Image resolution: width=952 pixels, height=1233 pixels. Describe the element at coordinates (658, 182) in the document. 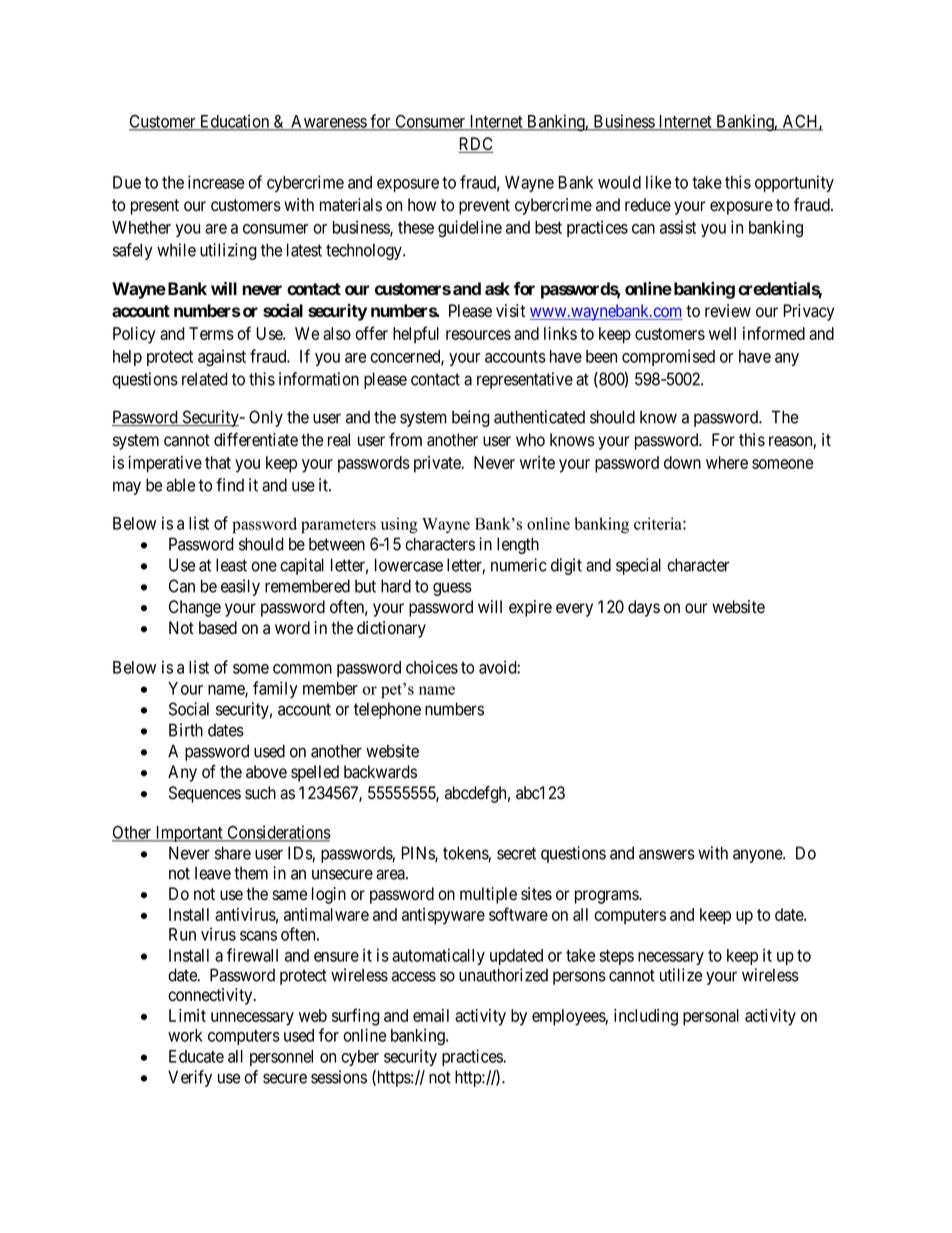

I see `like` at that location.
